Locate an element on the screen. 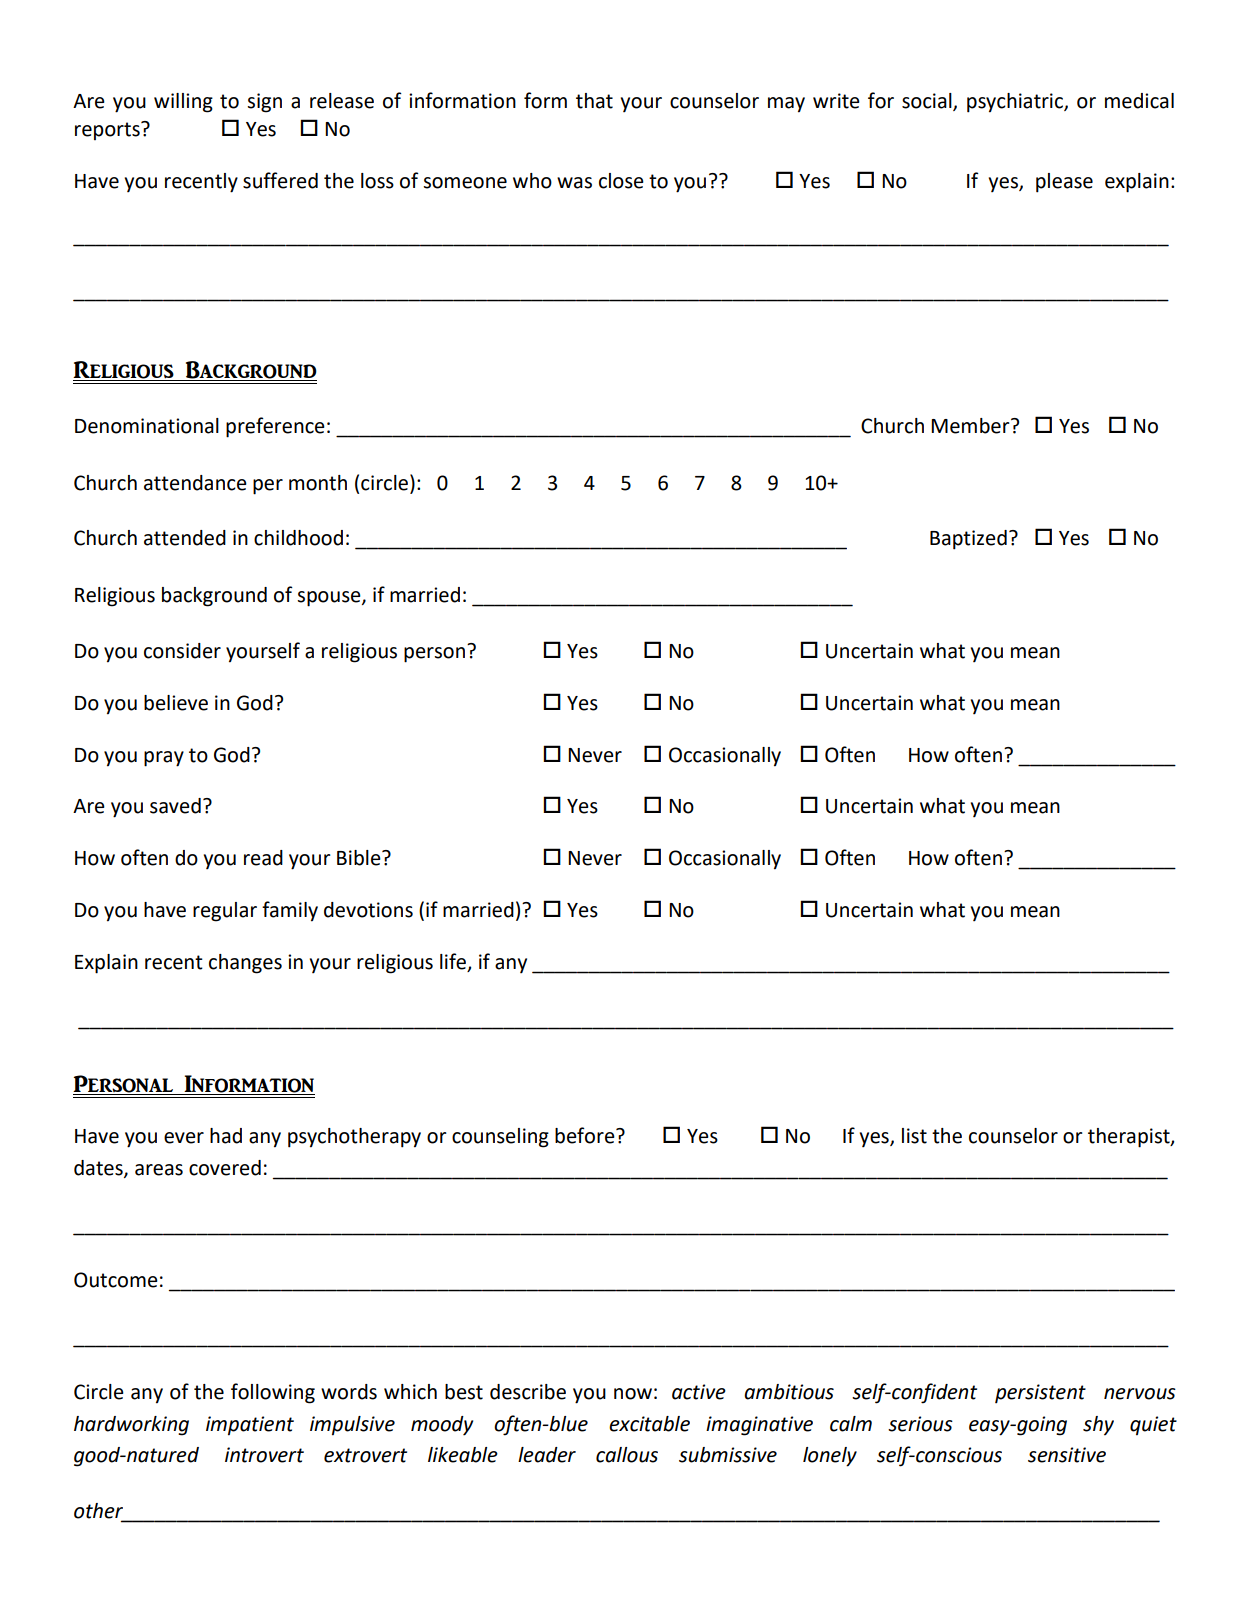  impatient is located at coordinates (250, 1426).
